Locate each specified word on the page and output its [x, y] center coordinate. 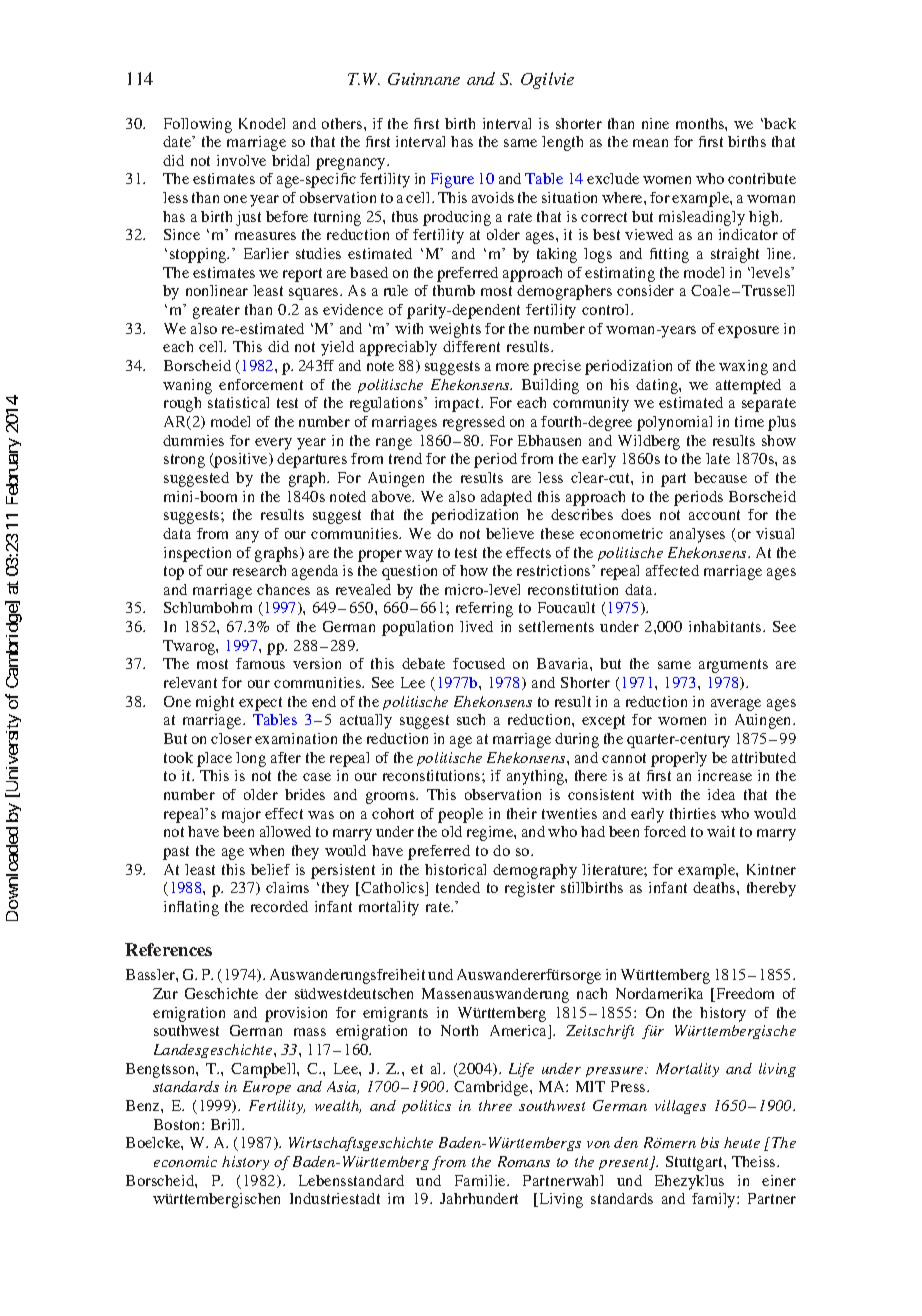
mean [650, 143]
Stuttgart [695, 1163]
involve [241, 160]
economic [185, 1161]
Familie [481, 1180]
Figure [452, 180]
